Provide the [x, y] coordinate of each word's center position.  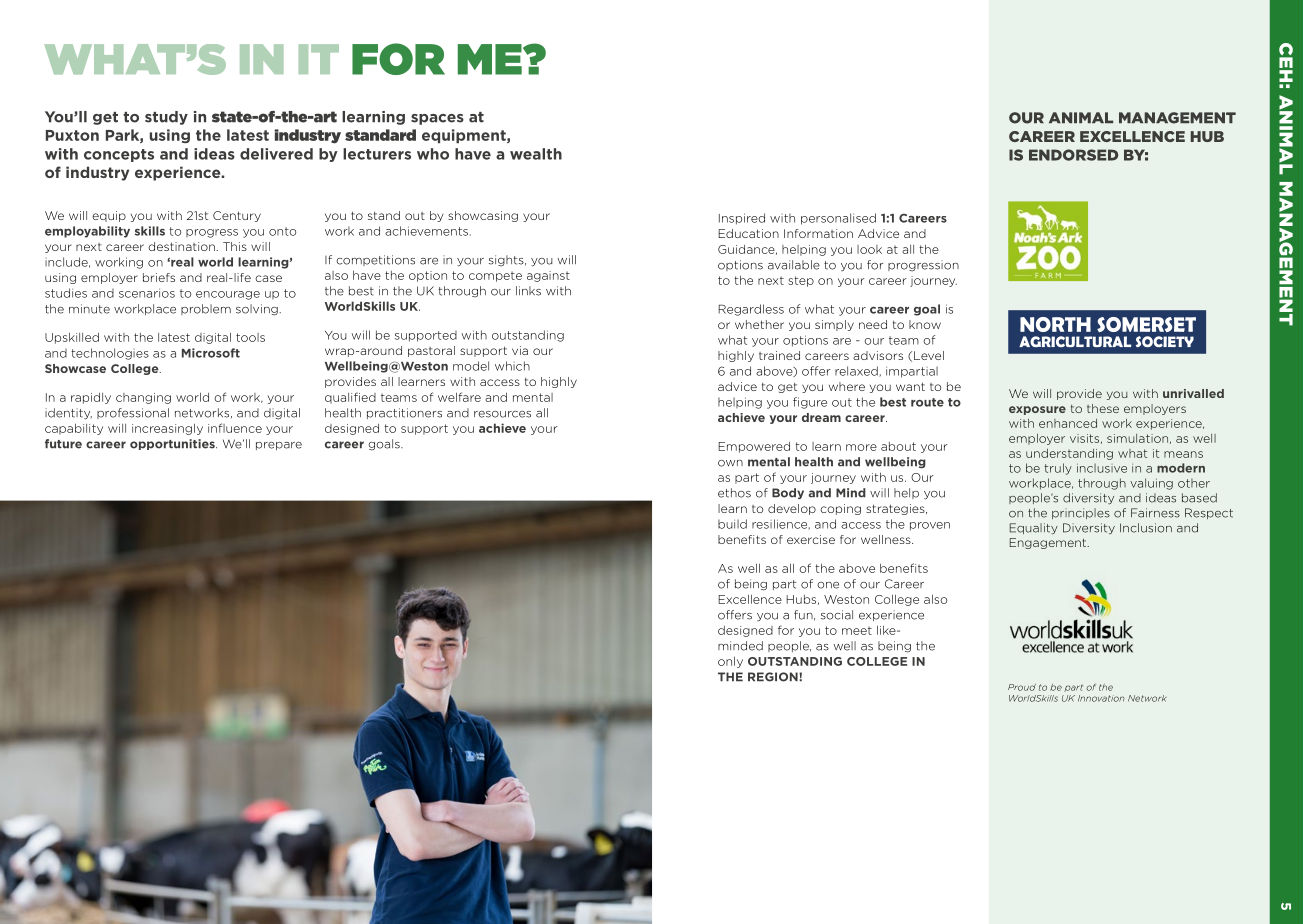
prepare [279, 446]
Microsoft [211, 353]
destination [183, 246]
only [730, 662]
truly [1058, 469]
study [166, 118]
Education [748, 233]
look [869, 249]
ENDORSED [1073, 155]
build [732, 524]
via [520, 350]
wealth [536, 154]
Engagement [1049, 543]
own [730, 463]
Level [929, 355]
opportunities [173, 444]
